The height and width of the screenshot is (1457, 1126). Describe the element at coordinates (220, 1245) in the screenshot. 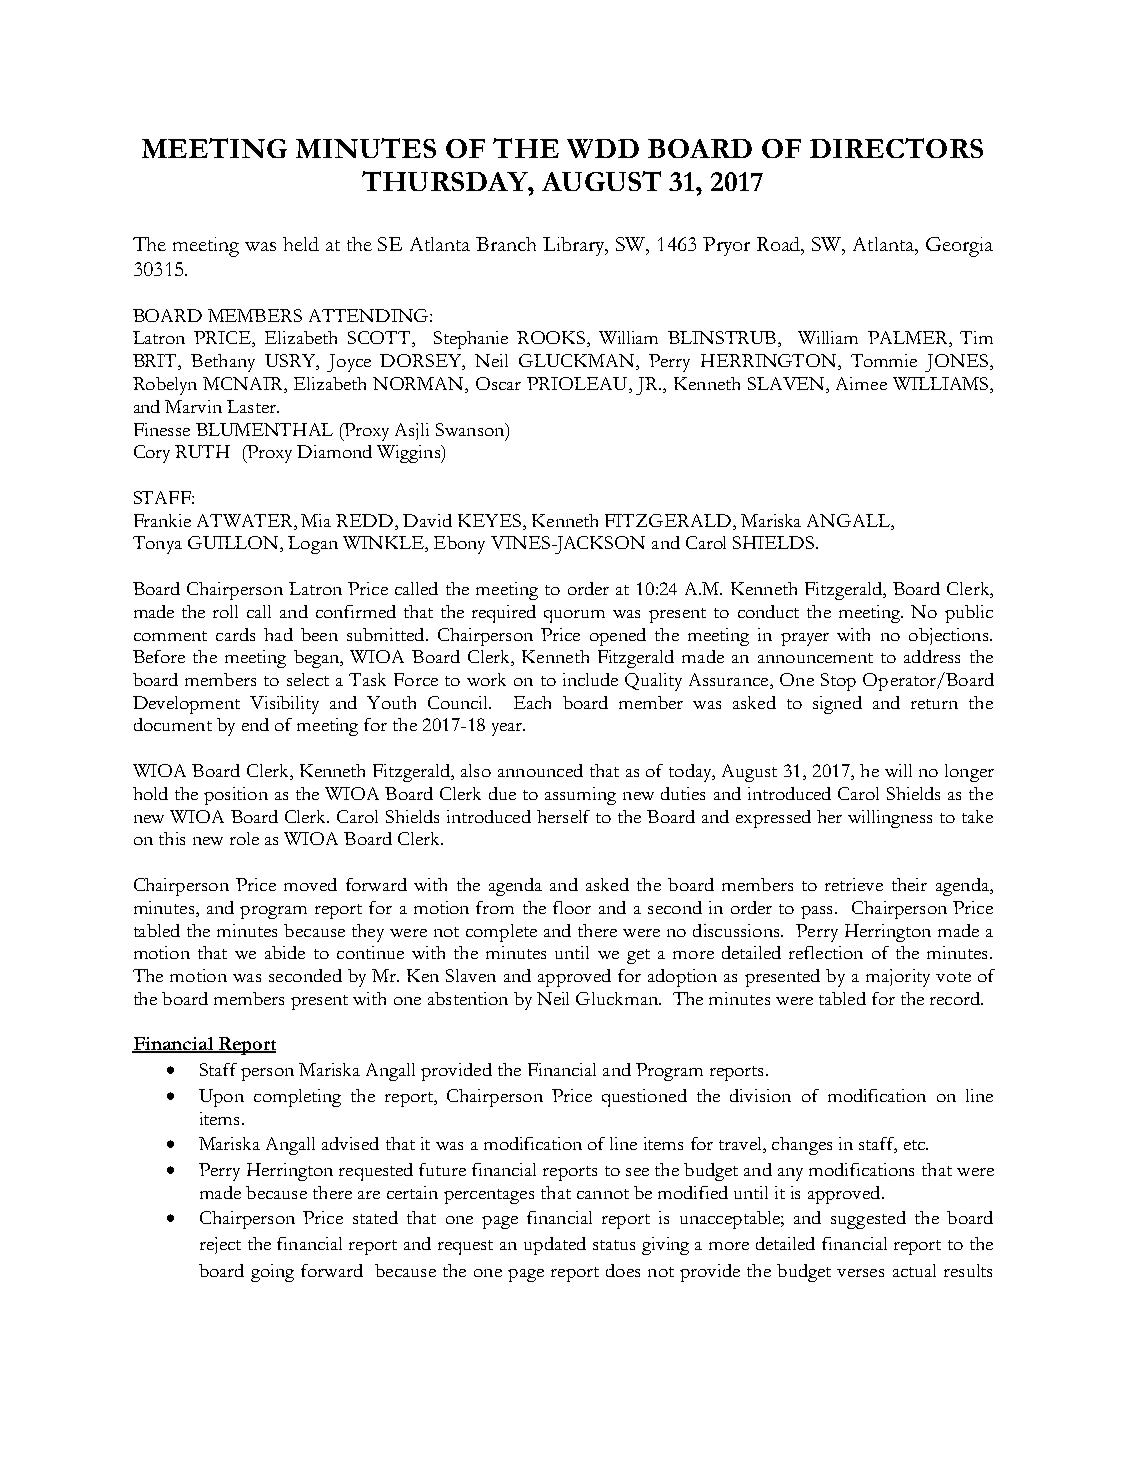

I see `reject` at that location.
